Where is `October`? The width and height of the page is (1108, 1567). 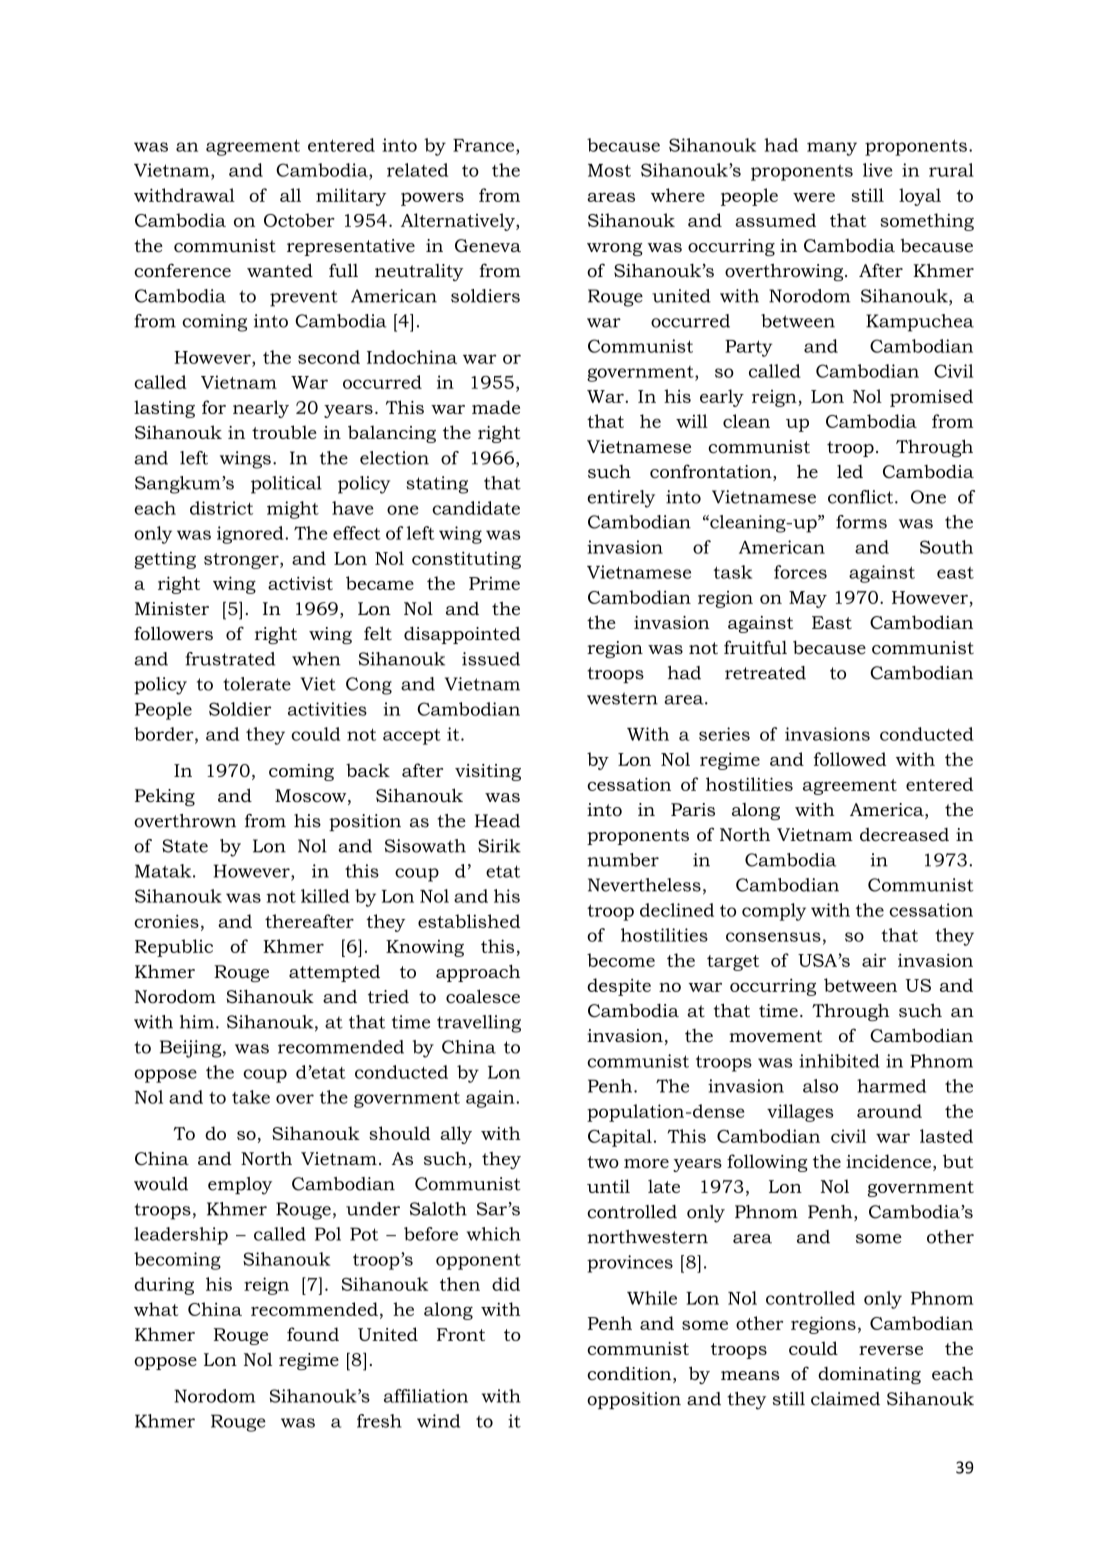 October is located at coordinates (299, 220).
